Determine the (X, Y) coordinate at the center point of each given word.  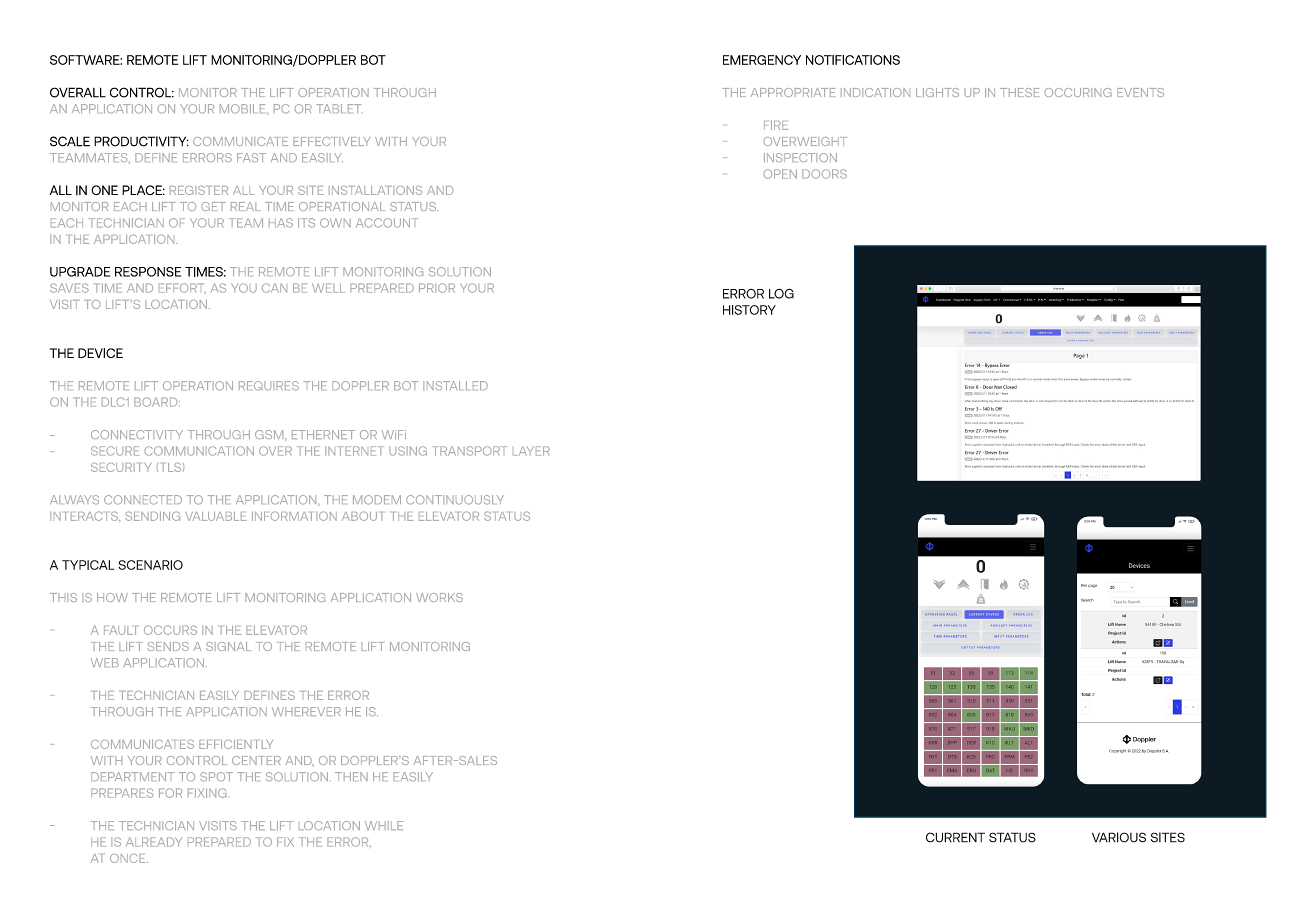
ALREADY (154, 842)
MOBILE (244, 109)
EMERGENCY (762, 60)
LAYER (531, 451)
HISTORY (749, 310)
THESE (1019, 92)
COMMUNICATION (199, 451)
